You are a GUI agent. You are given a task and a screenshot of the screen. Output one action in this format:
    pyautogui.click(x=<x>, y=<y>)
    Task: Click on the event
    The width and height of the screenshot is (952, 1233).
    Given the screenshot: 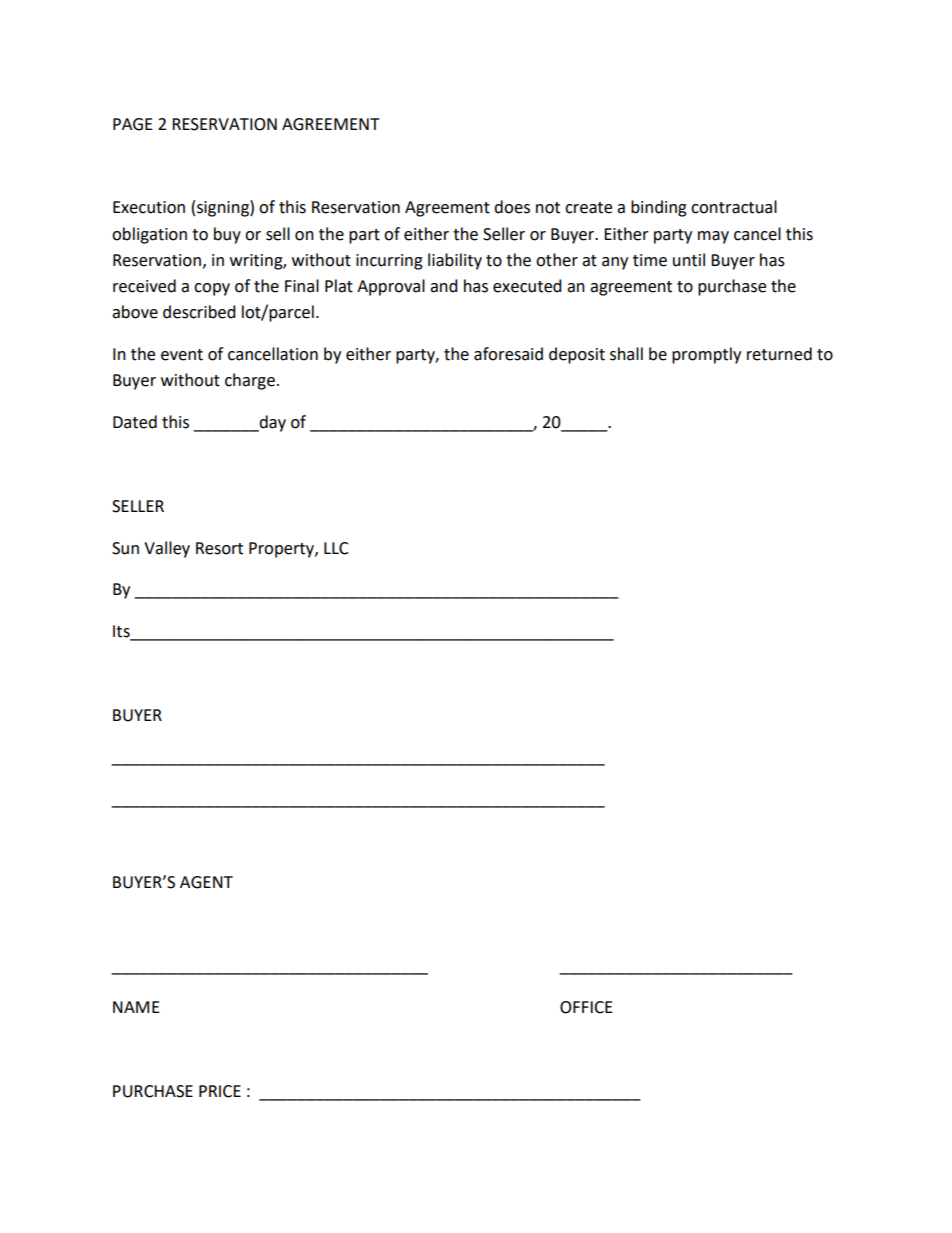 What is the action you would take?
    pyautogui.click(x=182, y=355)
